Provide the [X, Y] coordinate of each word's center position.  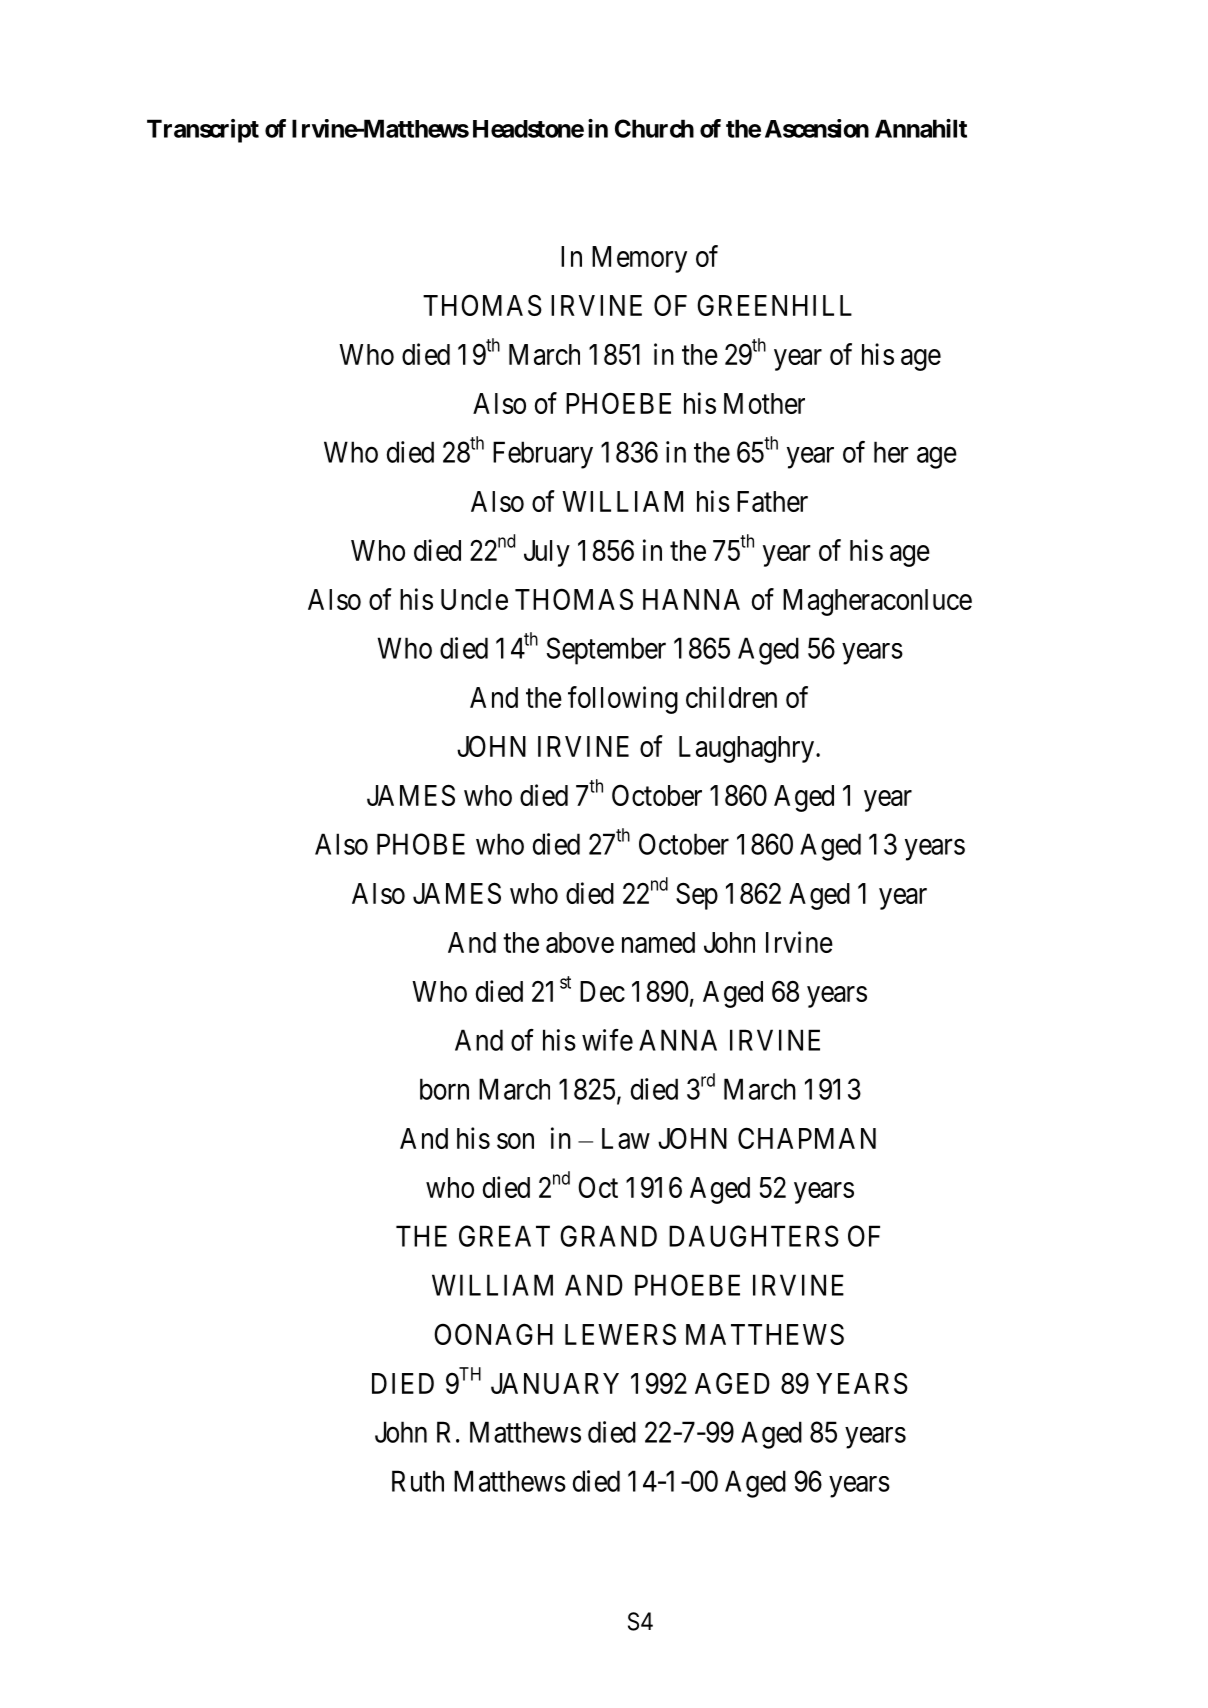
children [731, 697]
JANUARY [555, 1383]
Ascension [817, 128]
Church [654, 128]
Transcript [203, 131]
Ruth [418, 1481]
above [580, 942]
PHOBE [421, 844]
